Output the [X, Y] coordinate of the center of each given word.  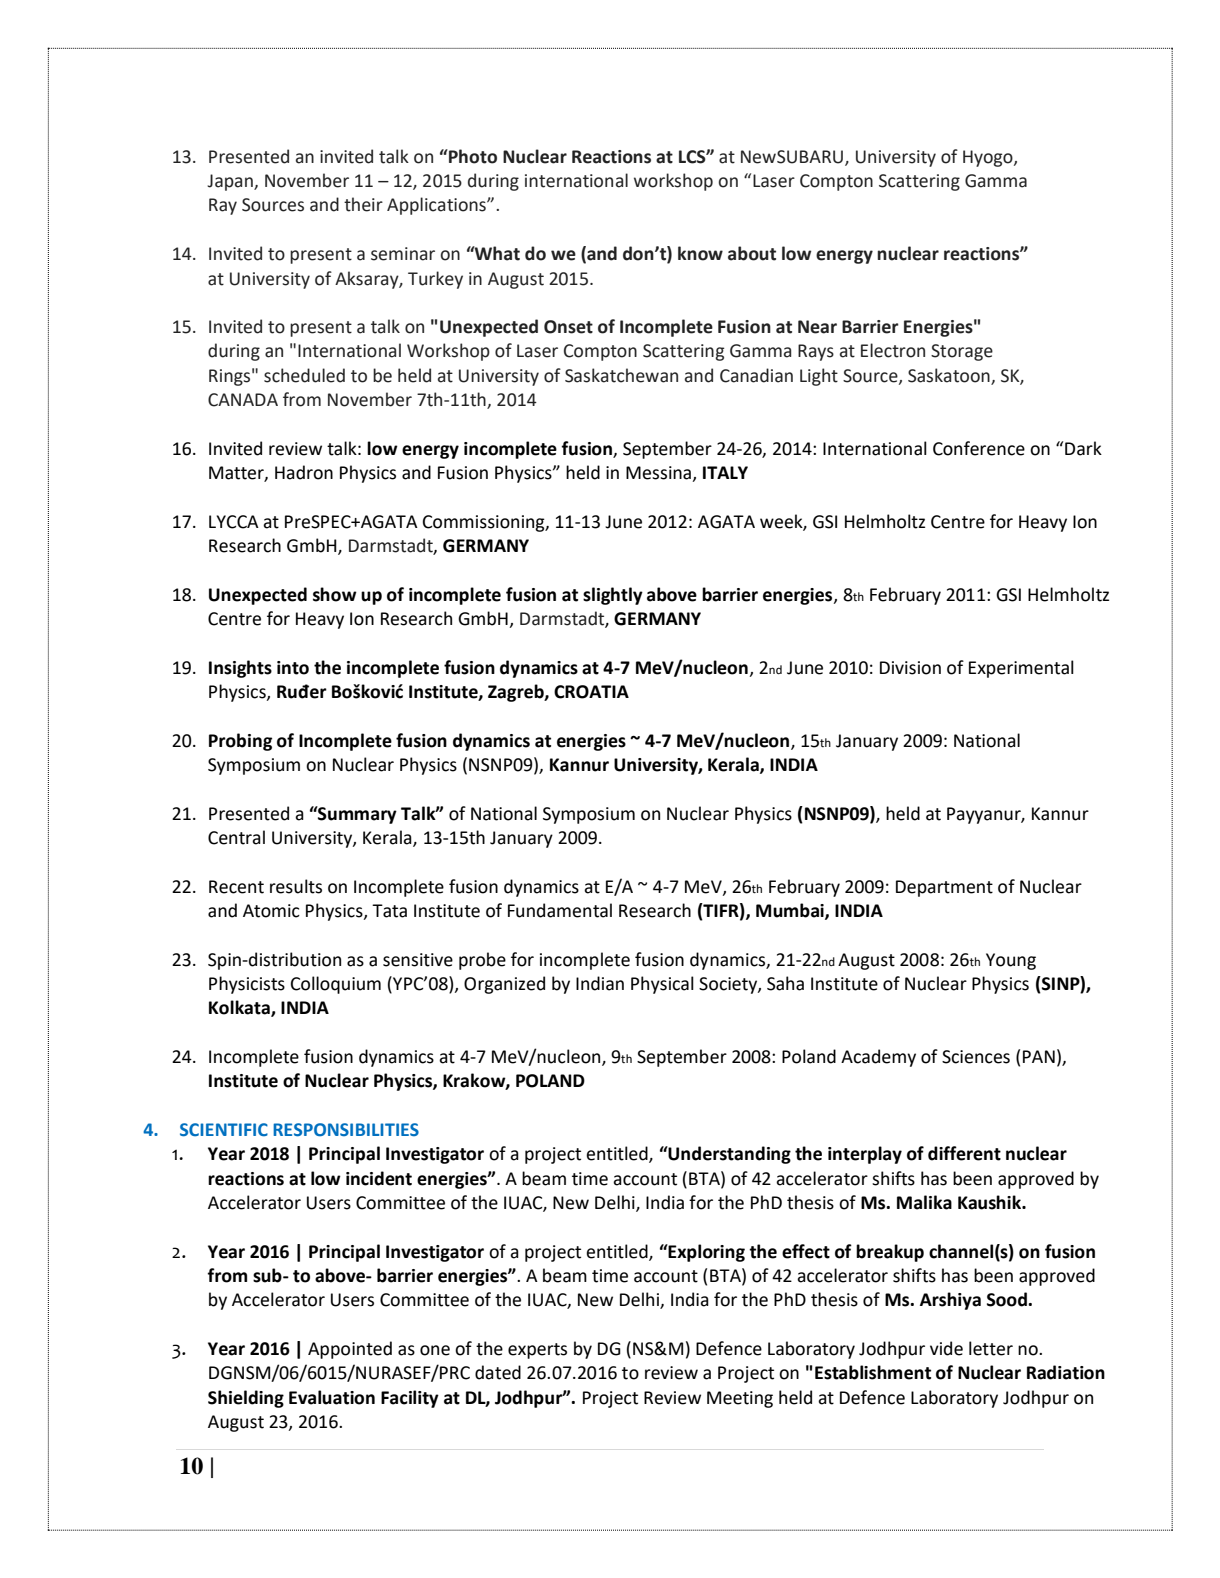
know [700, 253]
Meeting [740, 1399]
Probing [240, 742]
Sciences [976, 1057]
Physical [662, 985]
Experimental [1021, 669]
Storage [962, 352]
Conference [979, 448]
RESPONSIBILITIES [346, 1130]
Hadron [304, 472]
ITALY [725, 472]
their [363, 204]
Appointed [350, 1350]
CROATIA [591, 692]
